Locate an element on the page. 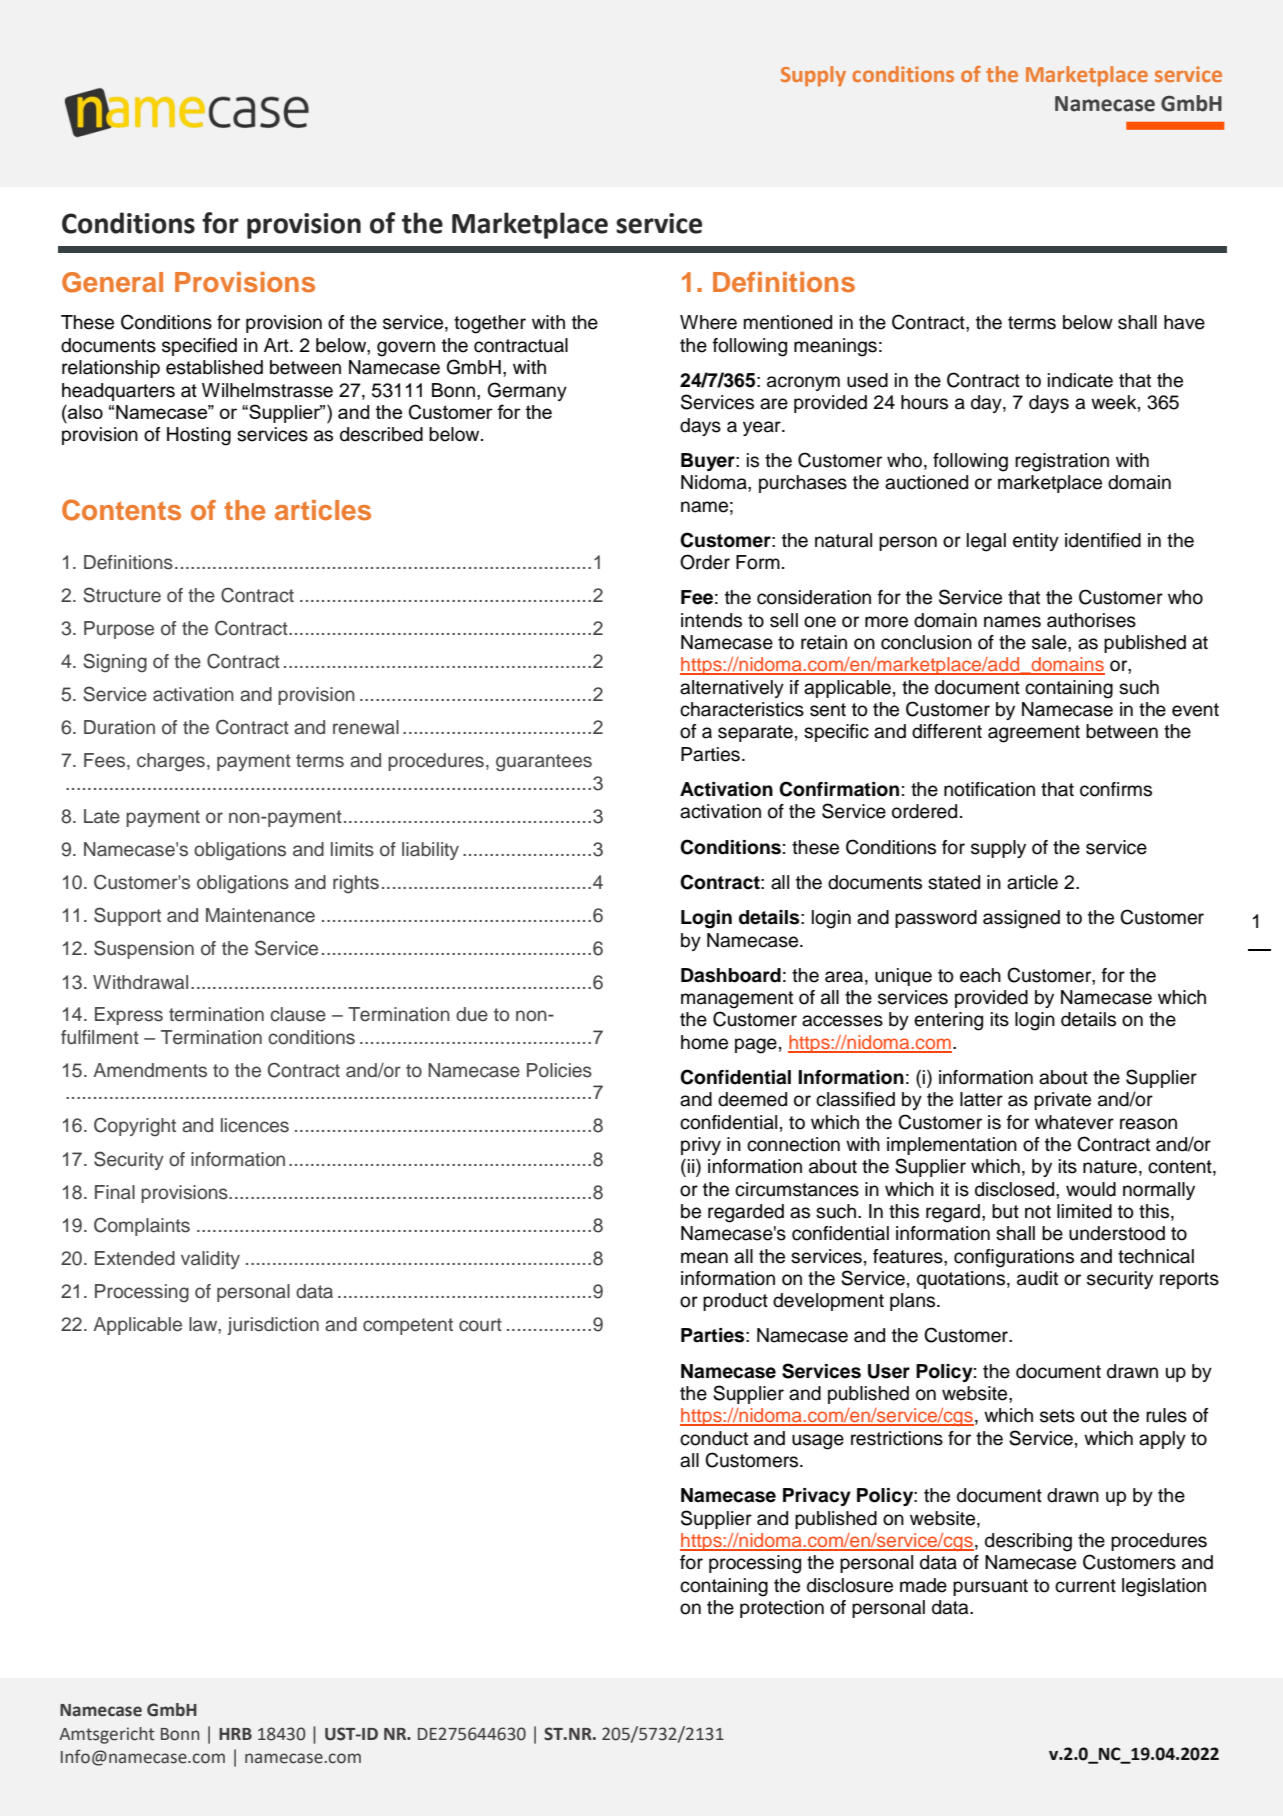 This image has height=1816, width=1283. agreement is located at coordinates (1034, 734).
